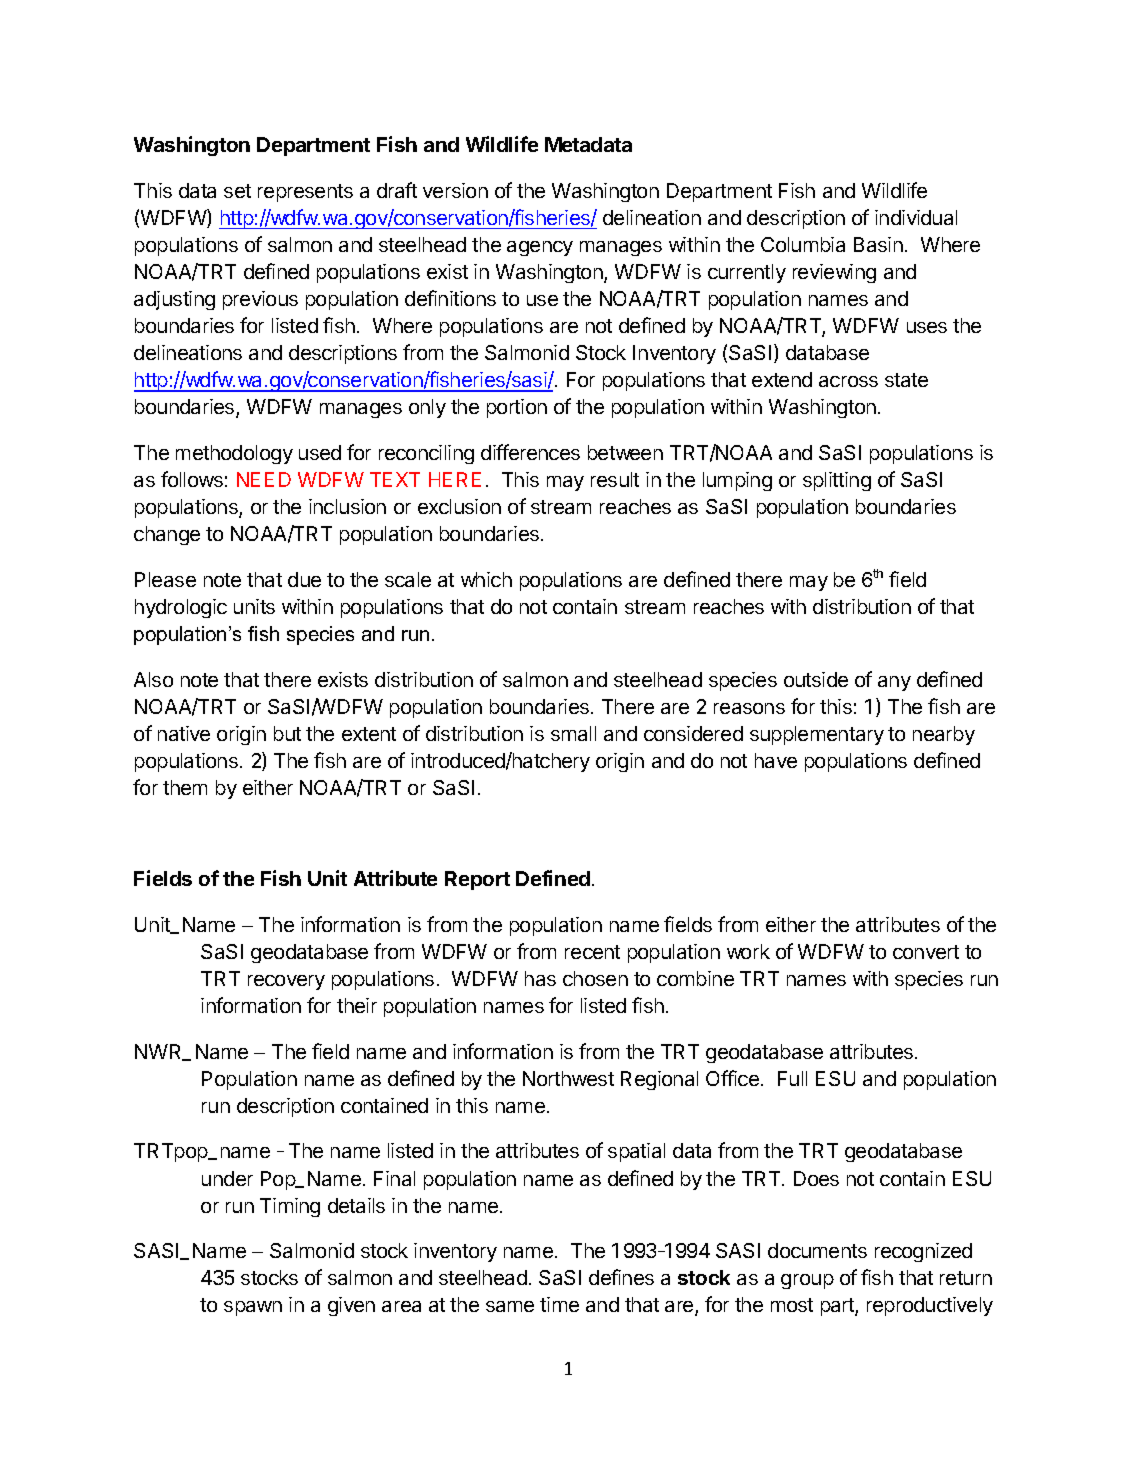 The image size is (1138, 1473). What do you see at coordinates (237, 191) in the screenshot?
I see `set` at bounding box center [237, 191].
